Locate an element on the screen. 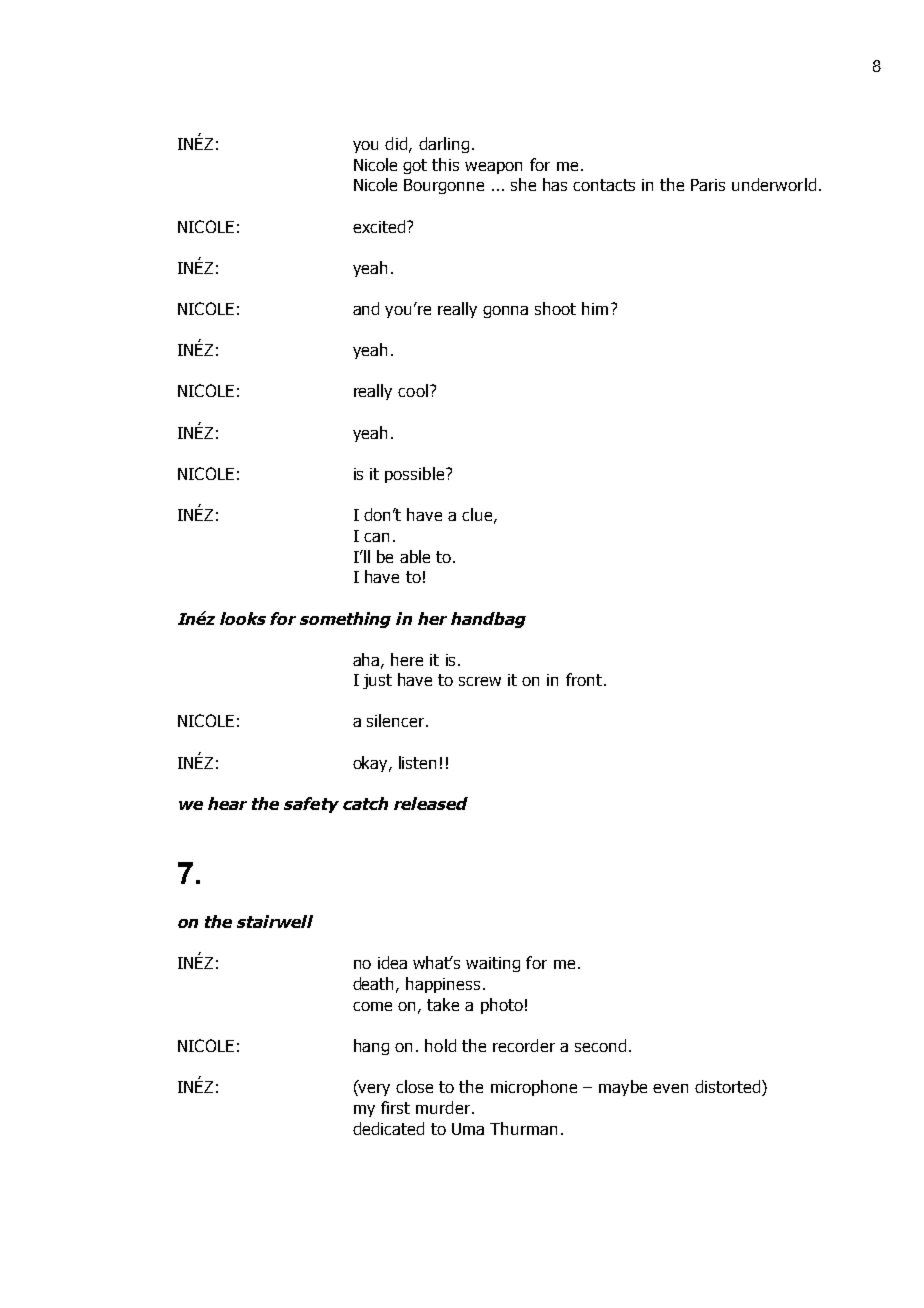 This screenshot has width=924, height=1308. Paris is located at coordinates (708, 185).
